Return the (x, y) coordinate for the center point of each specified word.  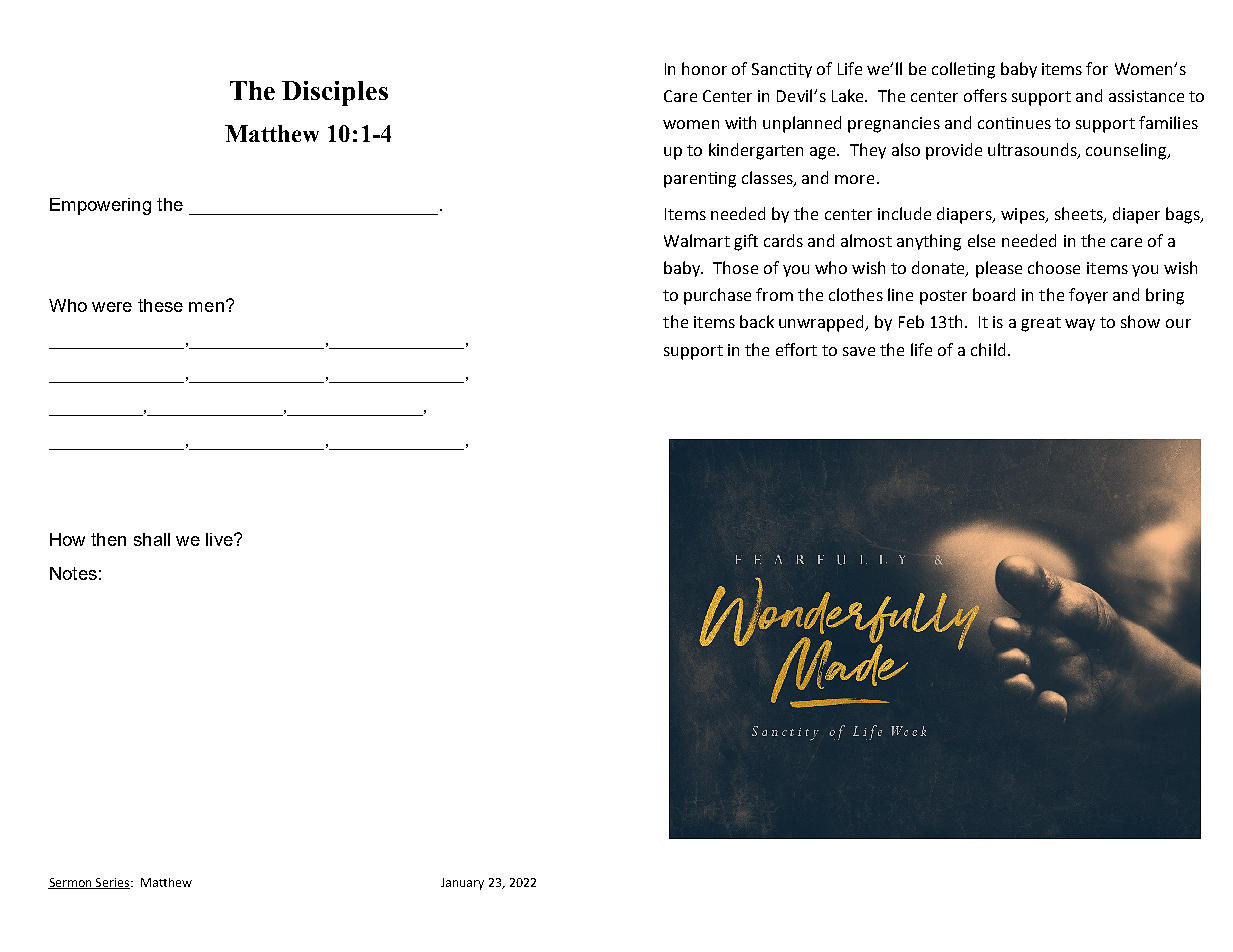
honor (704, 68)
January (462, 884)
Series (113, 883)
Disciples (335, 93)
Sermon (71, 883)
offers (985, 95)
